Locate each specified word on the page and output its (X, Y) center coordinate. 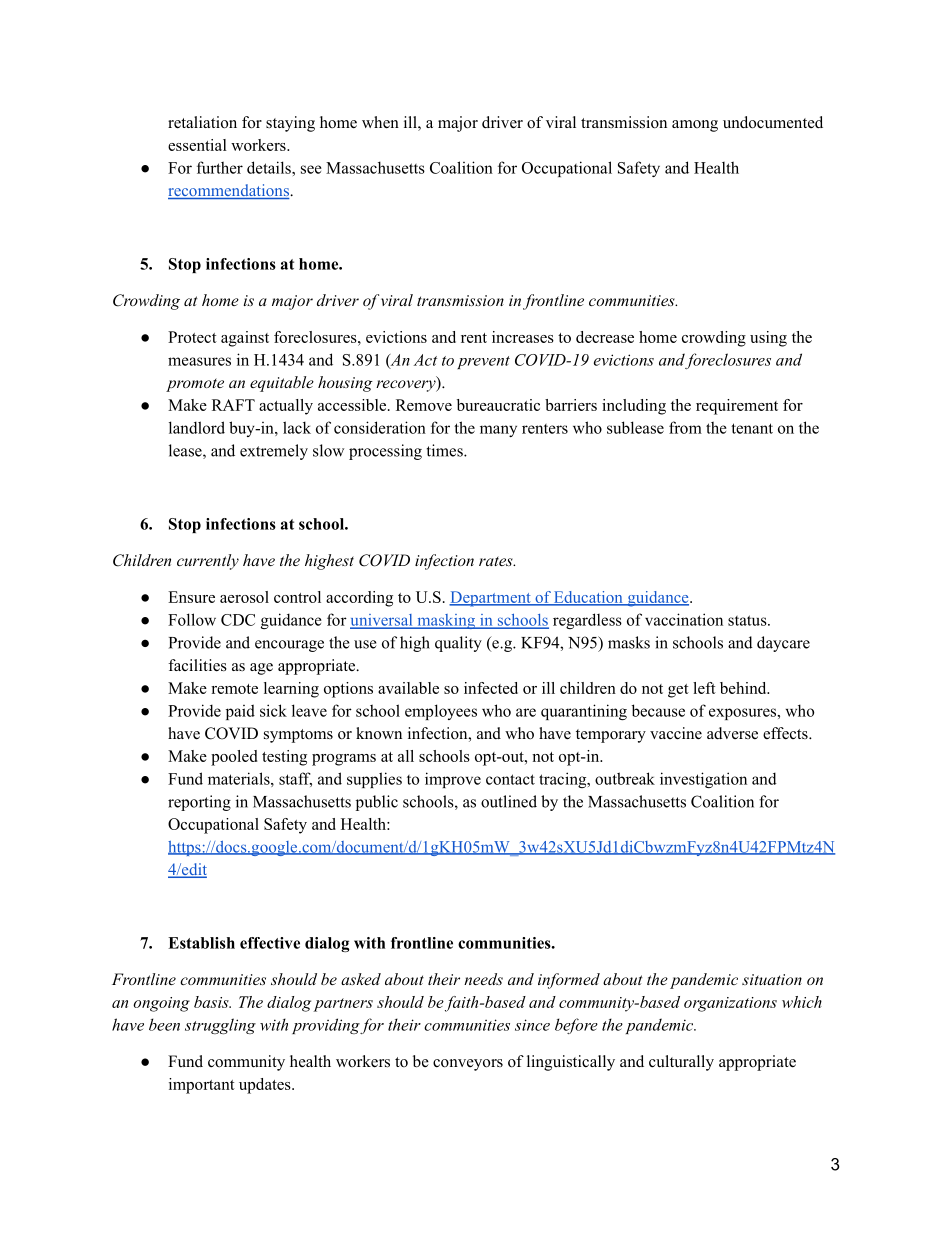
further (220, 167)
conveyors (468, 1065)
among (695, 126)
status (748, 620)
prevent (483, 362)
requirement (737, 407)
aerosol (244, 597)
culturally (681, 1063)
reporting (199, 803)
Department (491, 599)
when (380, 122)
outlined (509, 801)
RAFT (233, 405)
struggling (220, 1026)
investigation (703, 780)
